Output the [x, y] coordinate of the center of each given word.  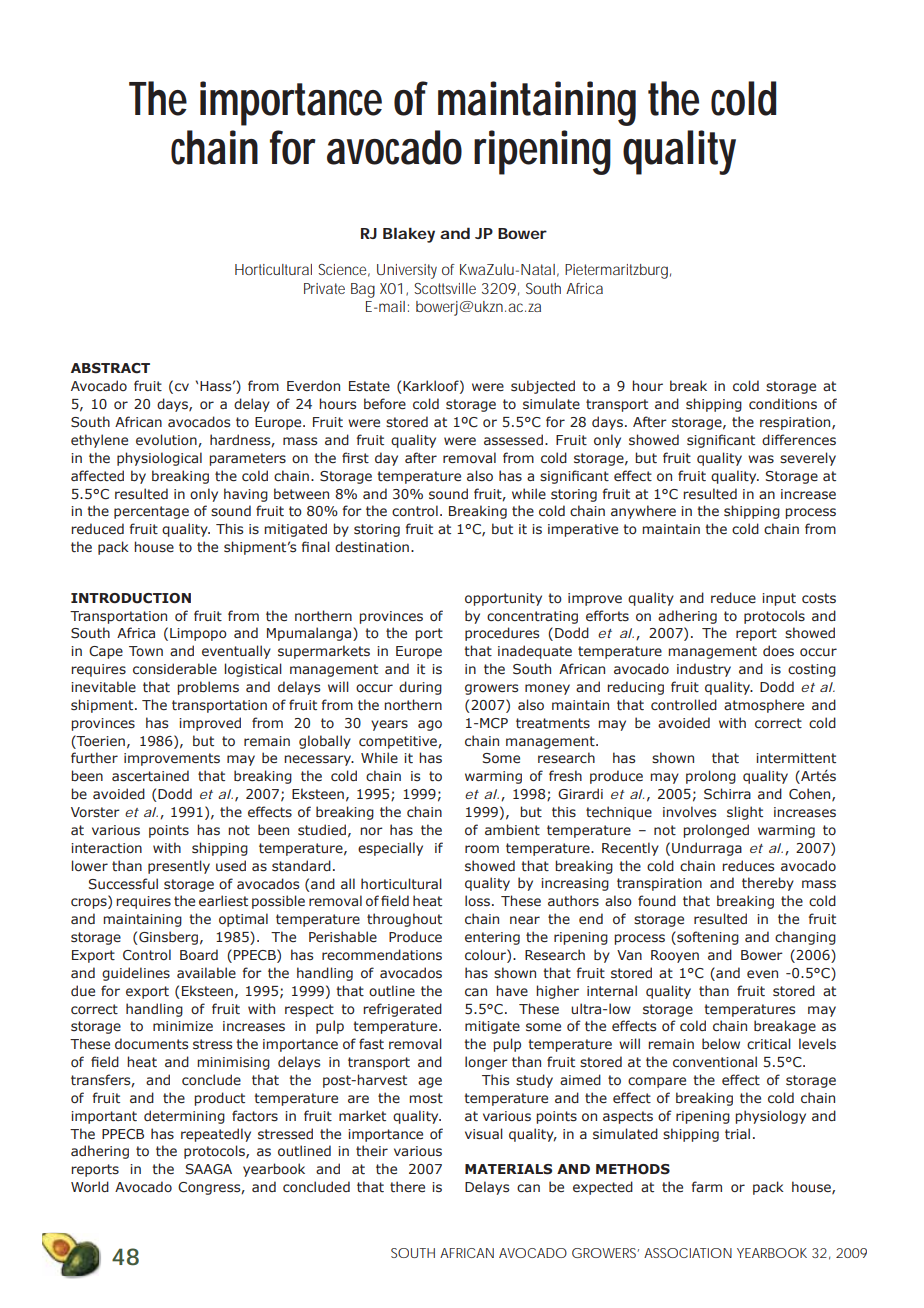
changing [805, 938]
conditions [783, 404]
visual [484, 1134]
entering [492, 938]
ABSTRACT [110, 368]
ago [430, 725]
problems [208, 688]
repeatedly [216, 1135]
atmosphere [764, 706]
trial [737, 1133]
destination [372, 547]
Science [344, 270]
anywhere [643, 512]
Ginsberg [167, 938]
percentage [151, 512]
